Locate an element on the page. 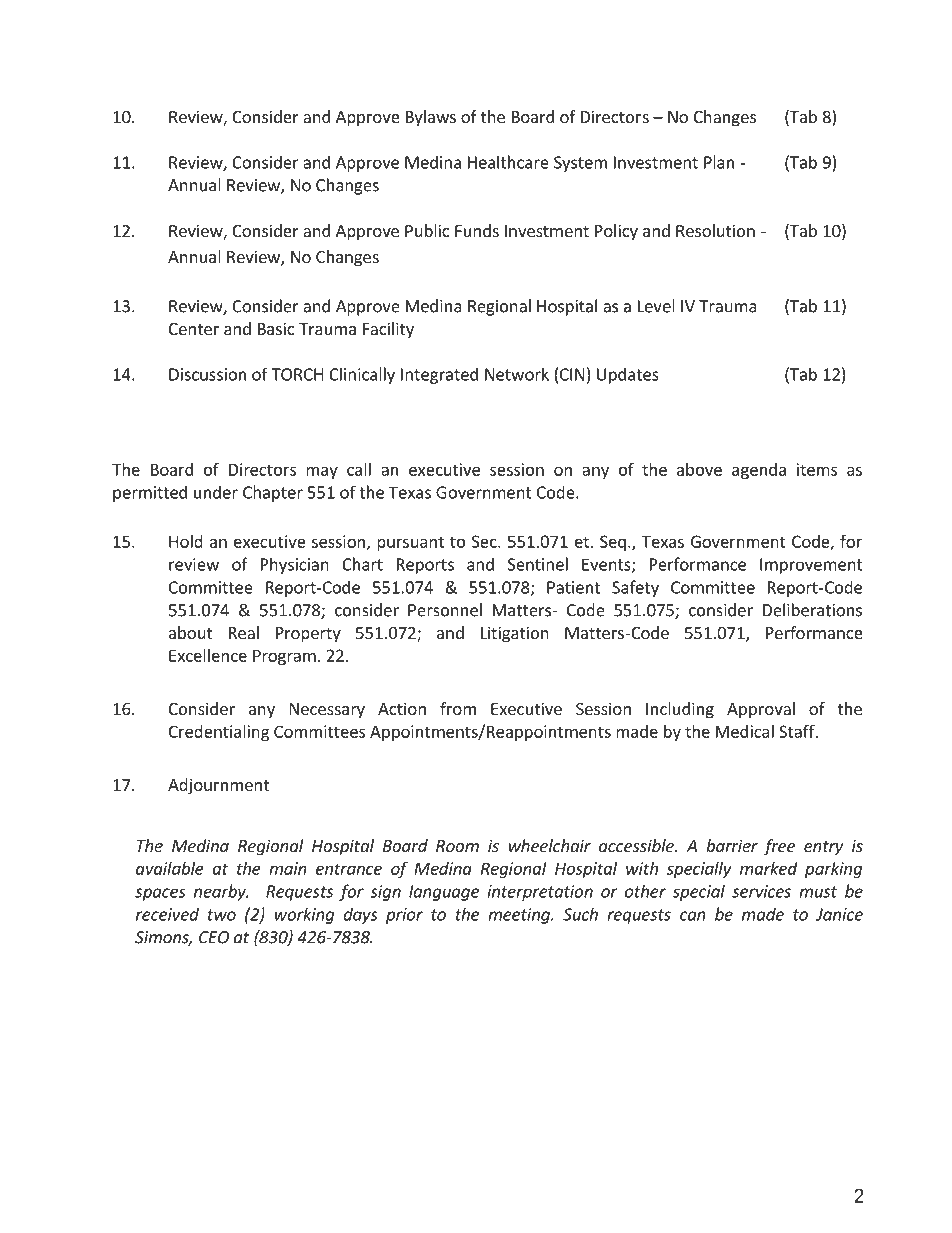 The width and height of the image is (952, 1233). Plan is located at coordinates (719, 162).
